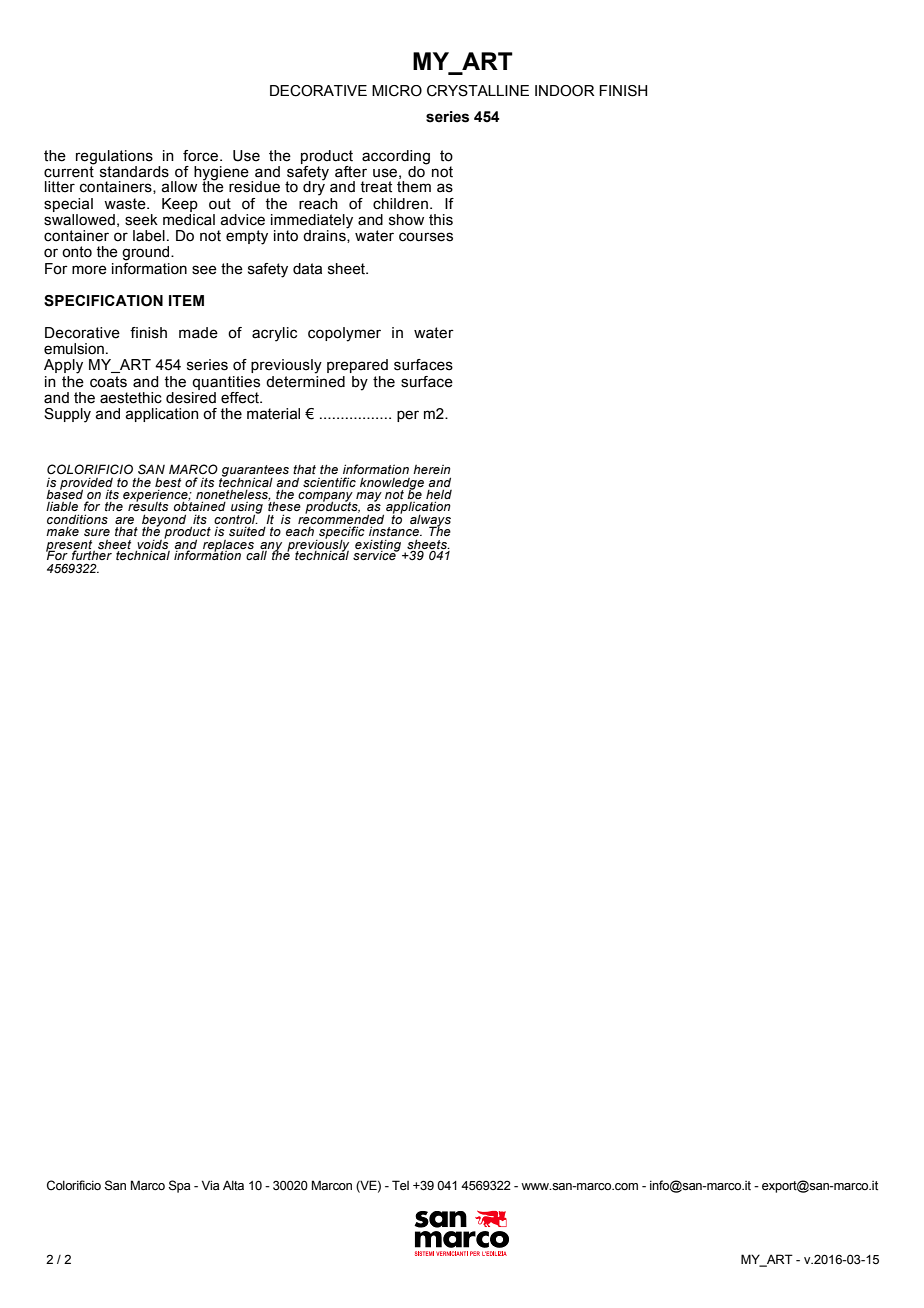 The image size is (924, 1308). What do you see at coordinates (430, 522) in the page?
I see `always` at bounding box center [430, 522].
